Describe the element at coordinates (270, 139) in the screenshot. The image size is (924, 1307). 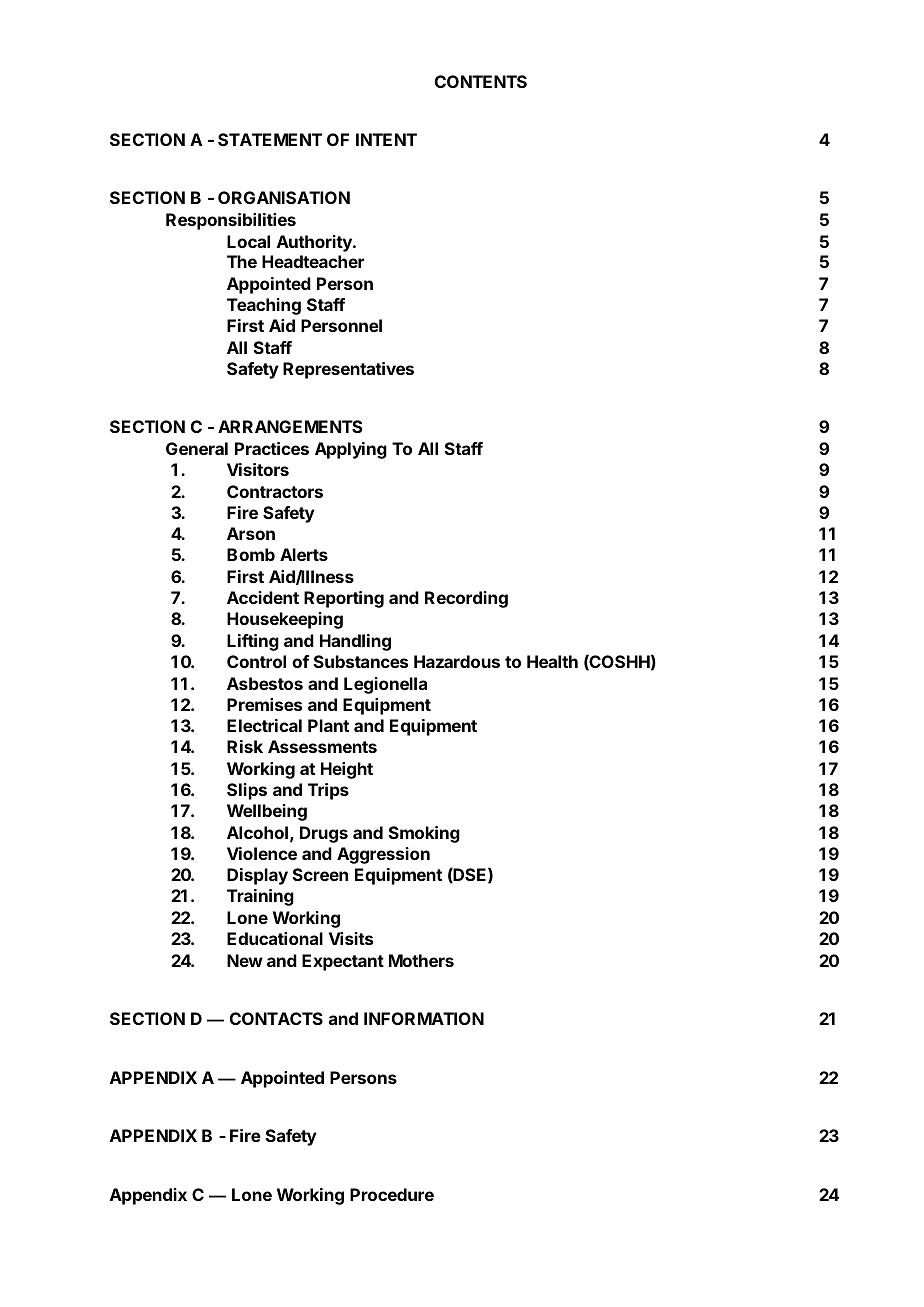
I see `STATEMENT` at that location.
